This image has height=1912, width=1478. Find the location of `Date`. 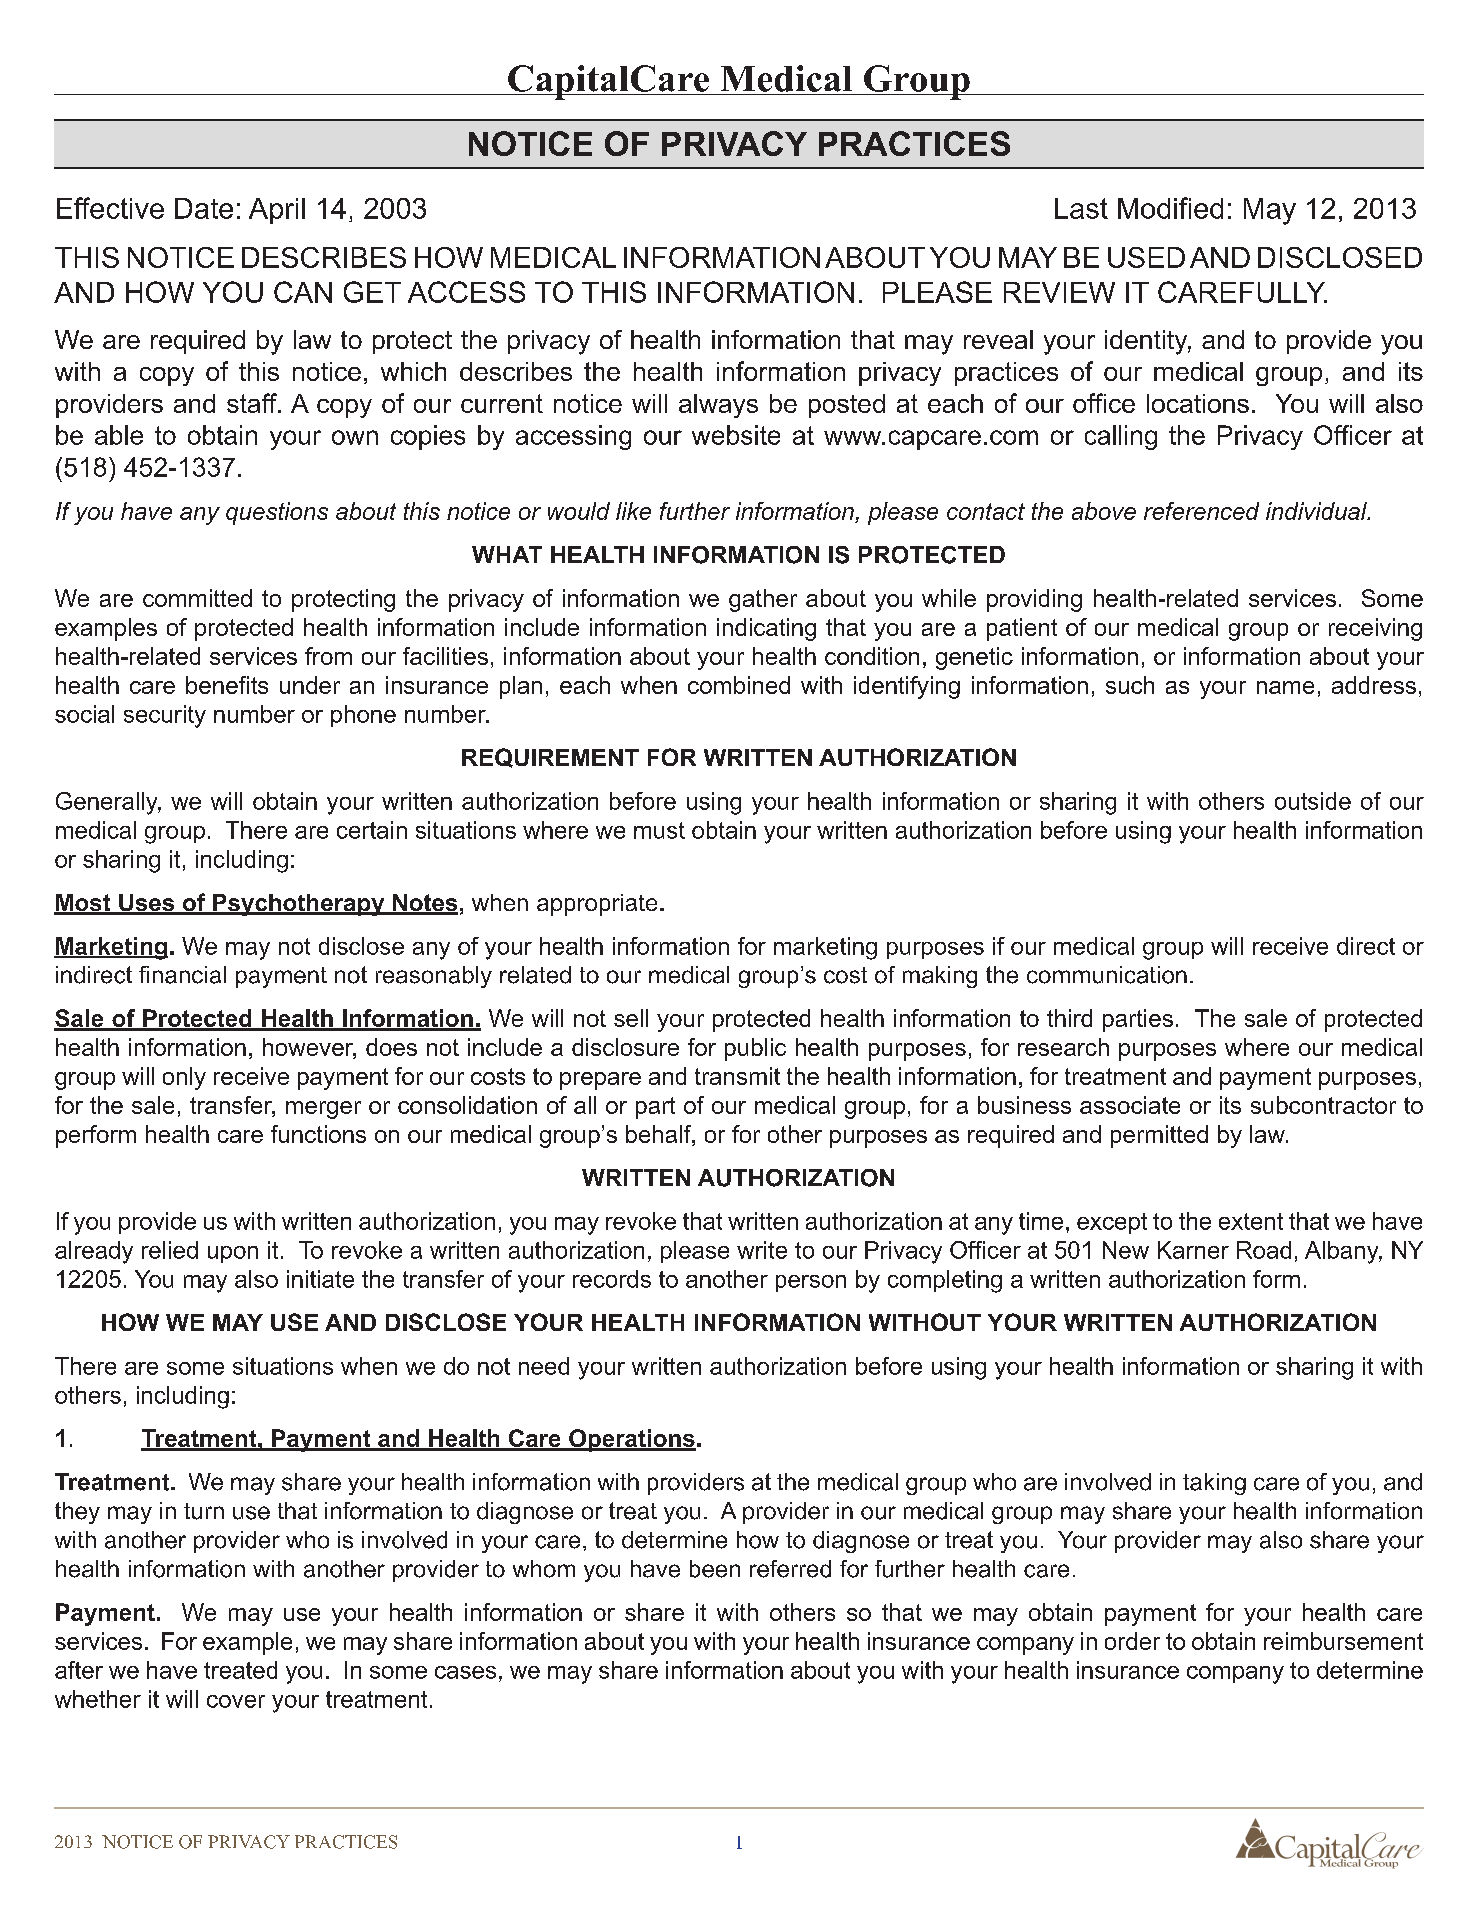

Date is located at coordinates (204, 208).
